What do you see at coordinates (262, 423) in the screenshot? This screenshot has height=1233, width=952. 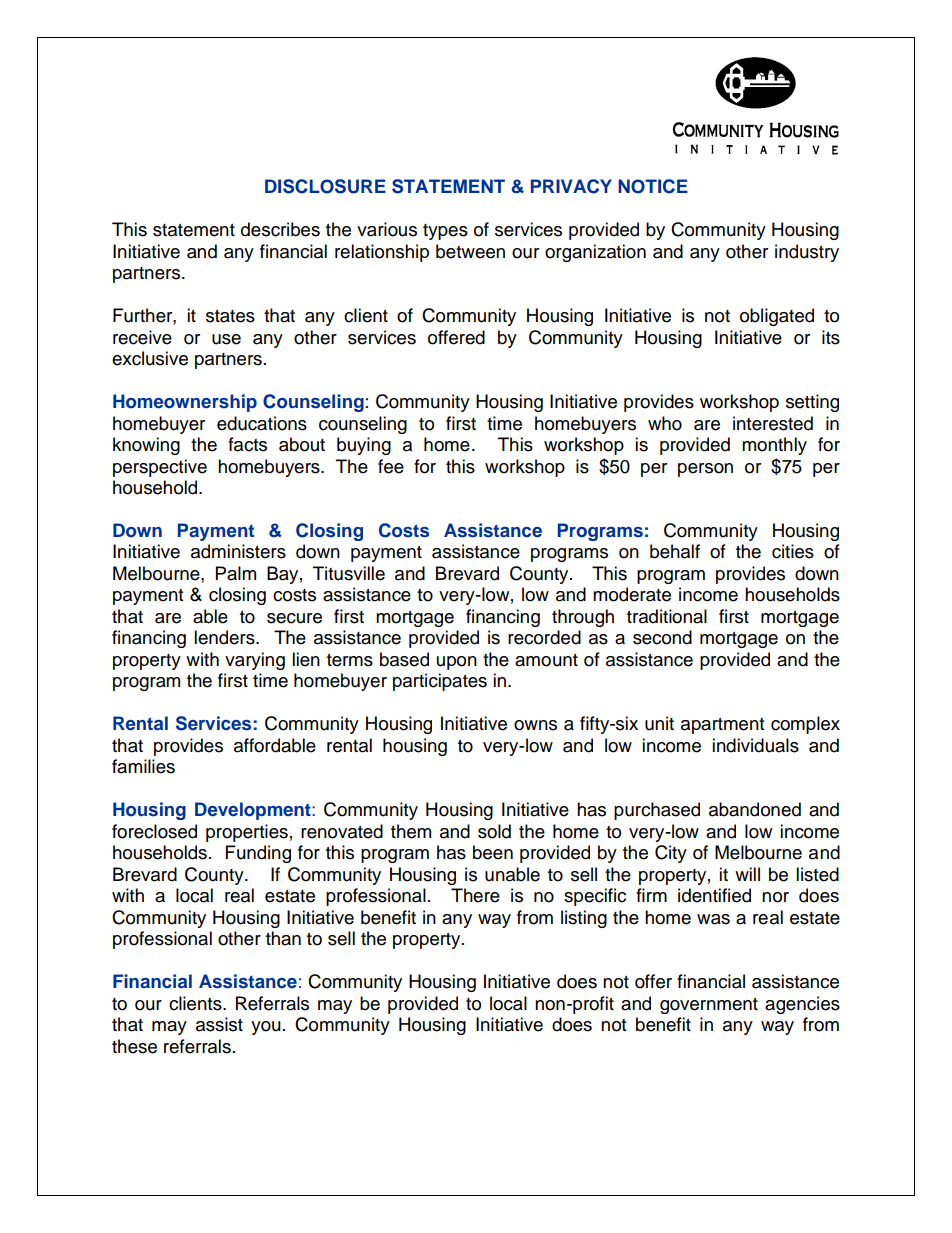 I see `educations` at bounding box center [262, 423].
